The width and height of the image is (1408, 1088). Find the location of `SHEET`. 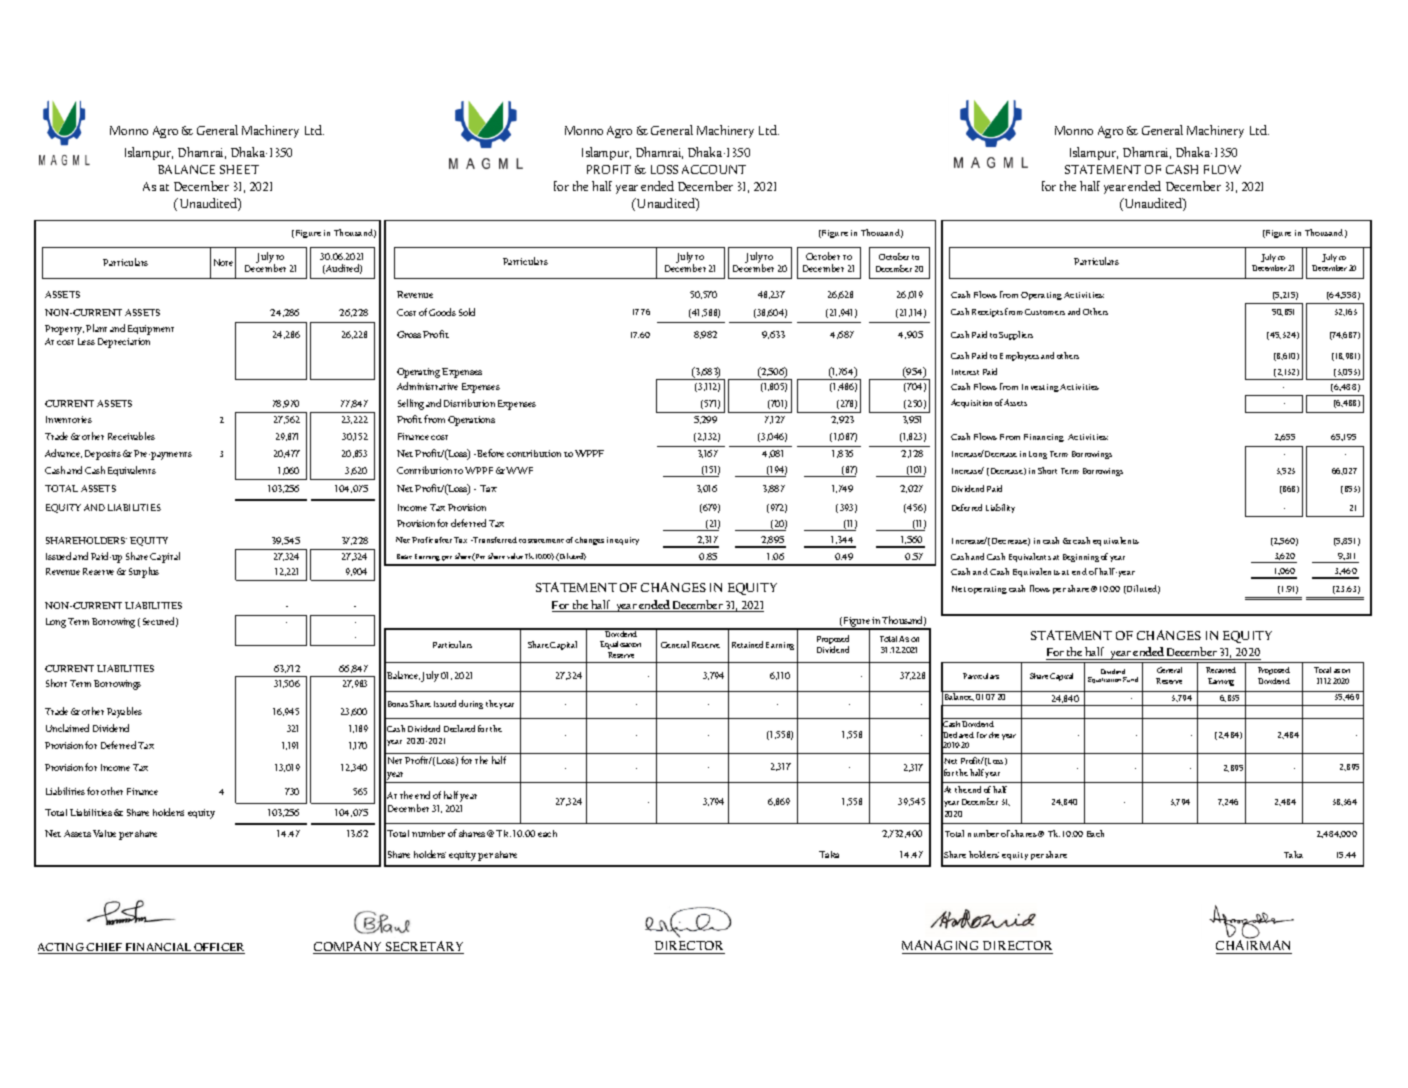

SHEET is located at coordinates (239, 169).
